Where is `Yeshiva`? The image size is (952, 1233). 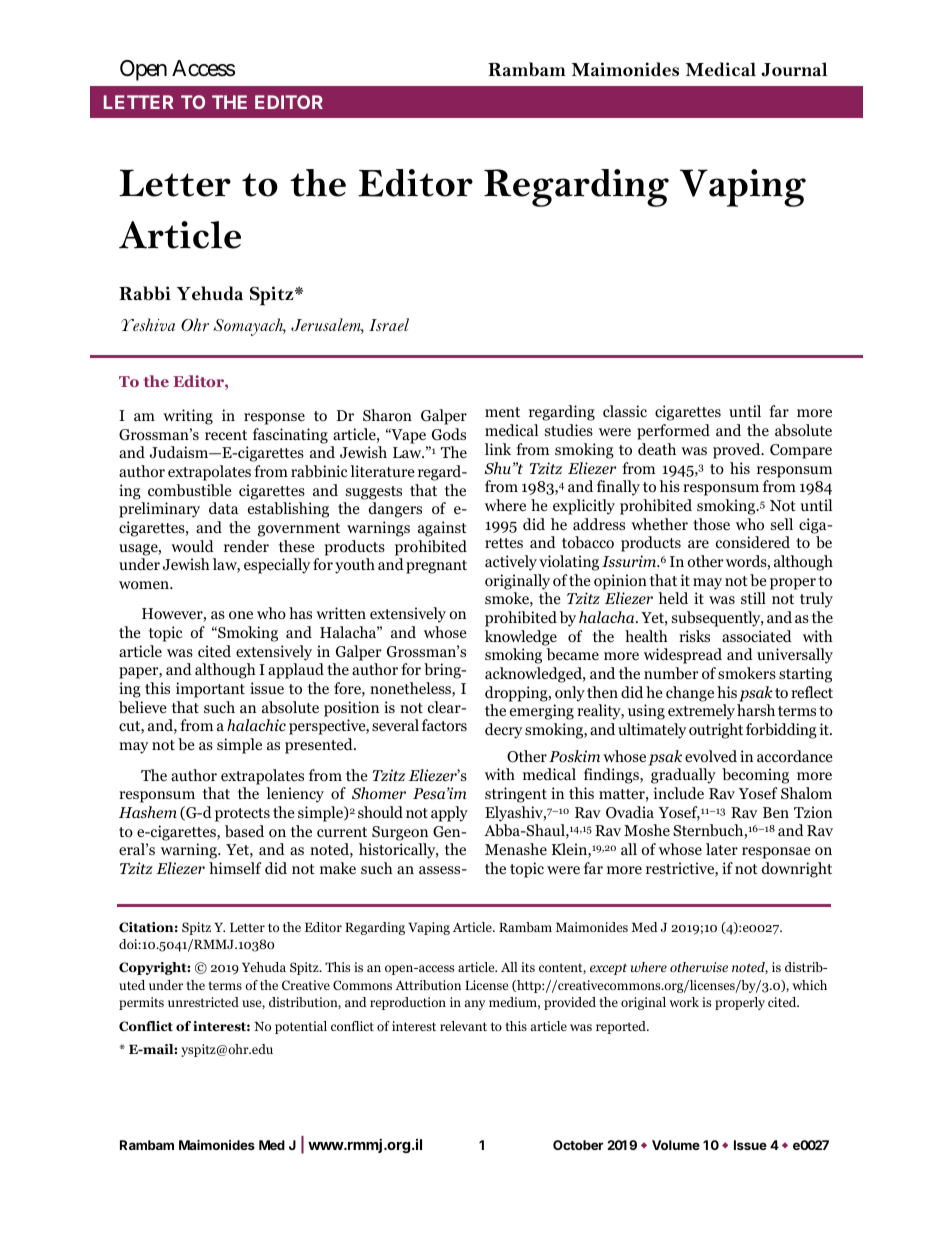 Yeshiva is located at coordinates (148, 325).
